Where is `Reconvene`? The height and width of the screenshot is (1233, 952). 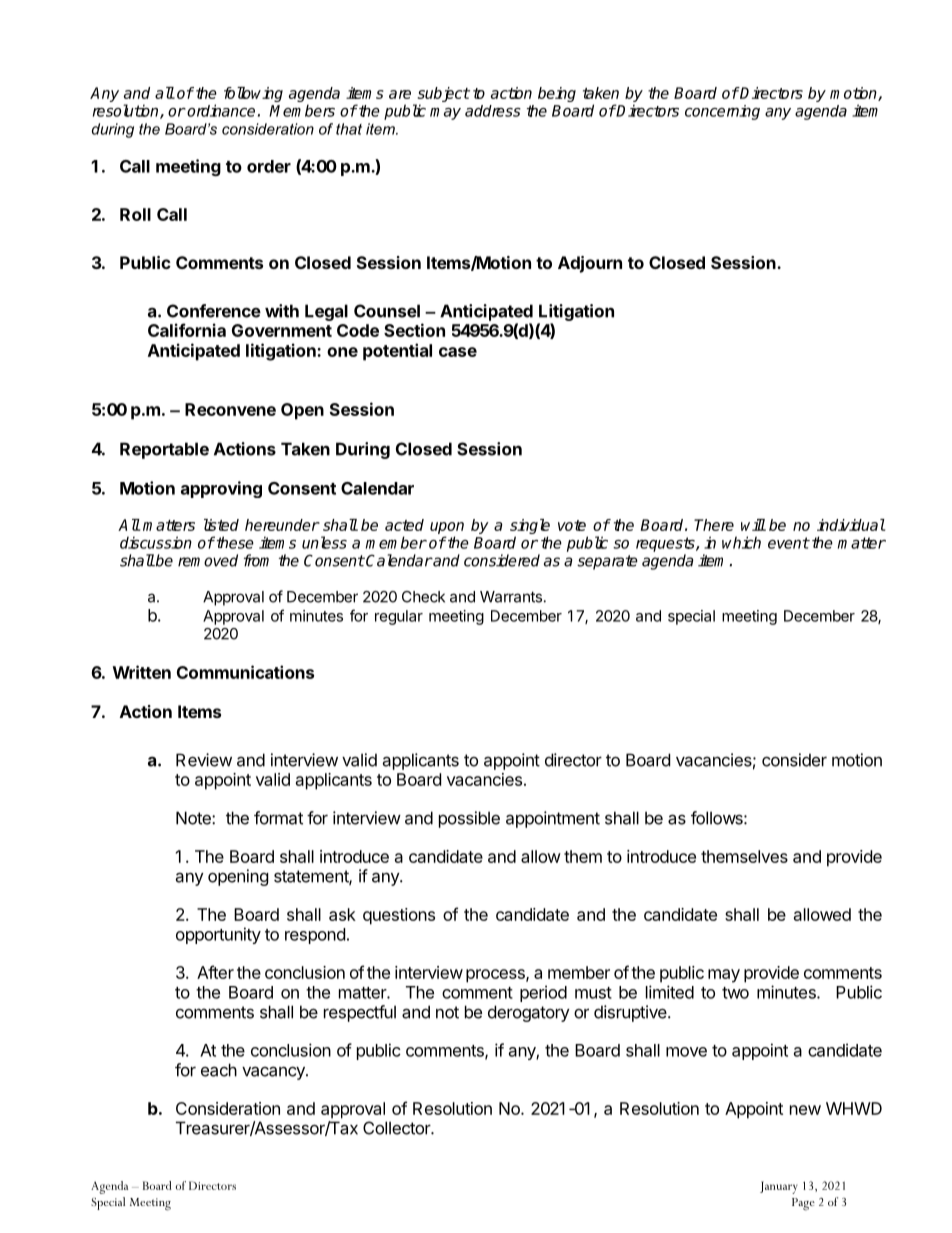
Reconvene is located at coordinates (230, 409).
